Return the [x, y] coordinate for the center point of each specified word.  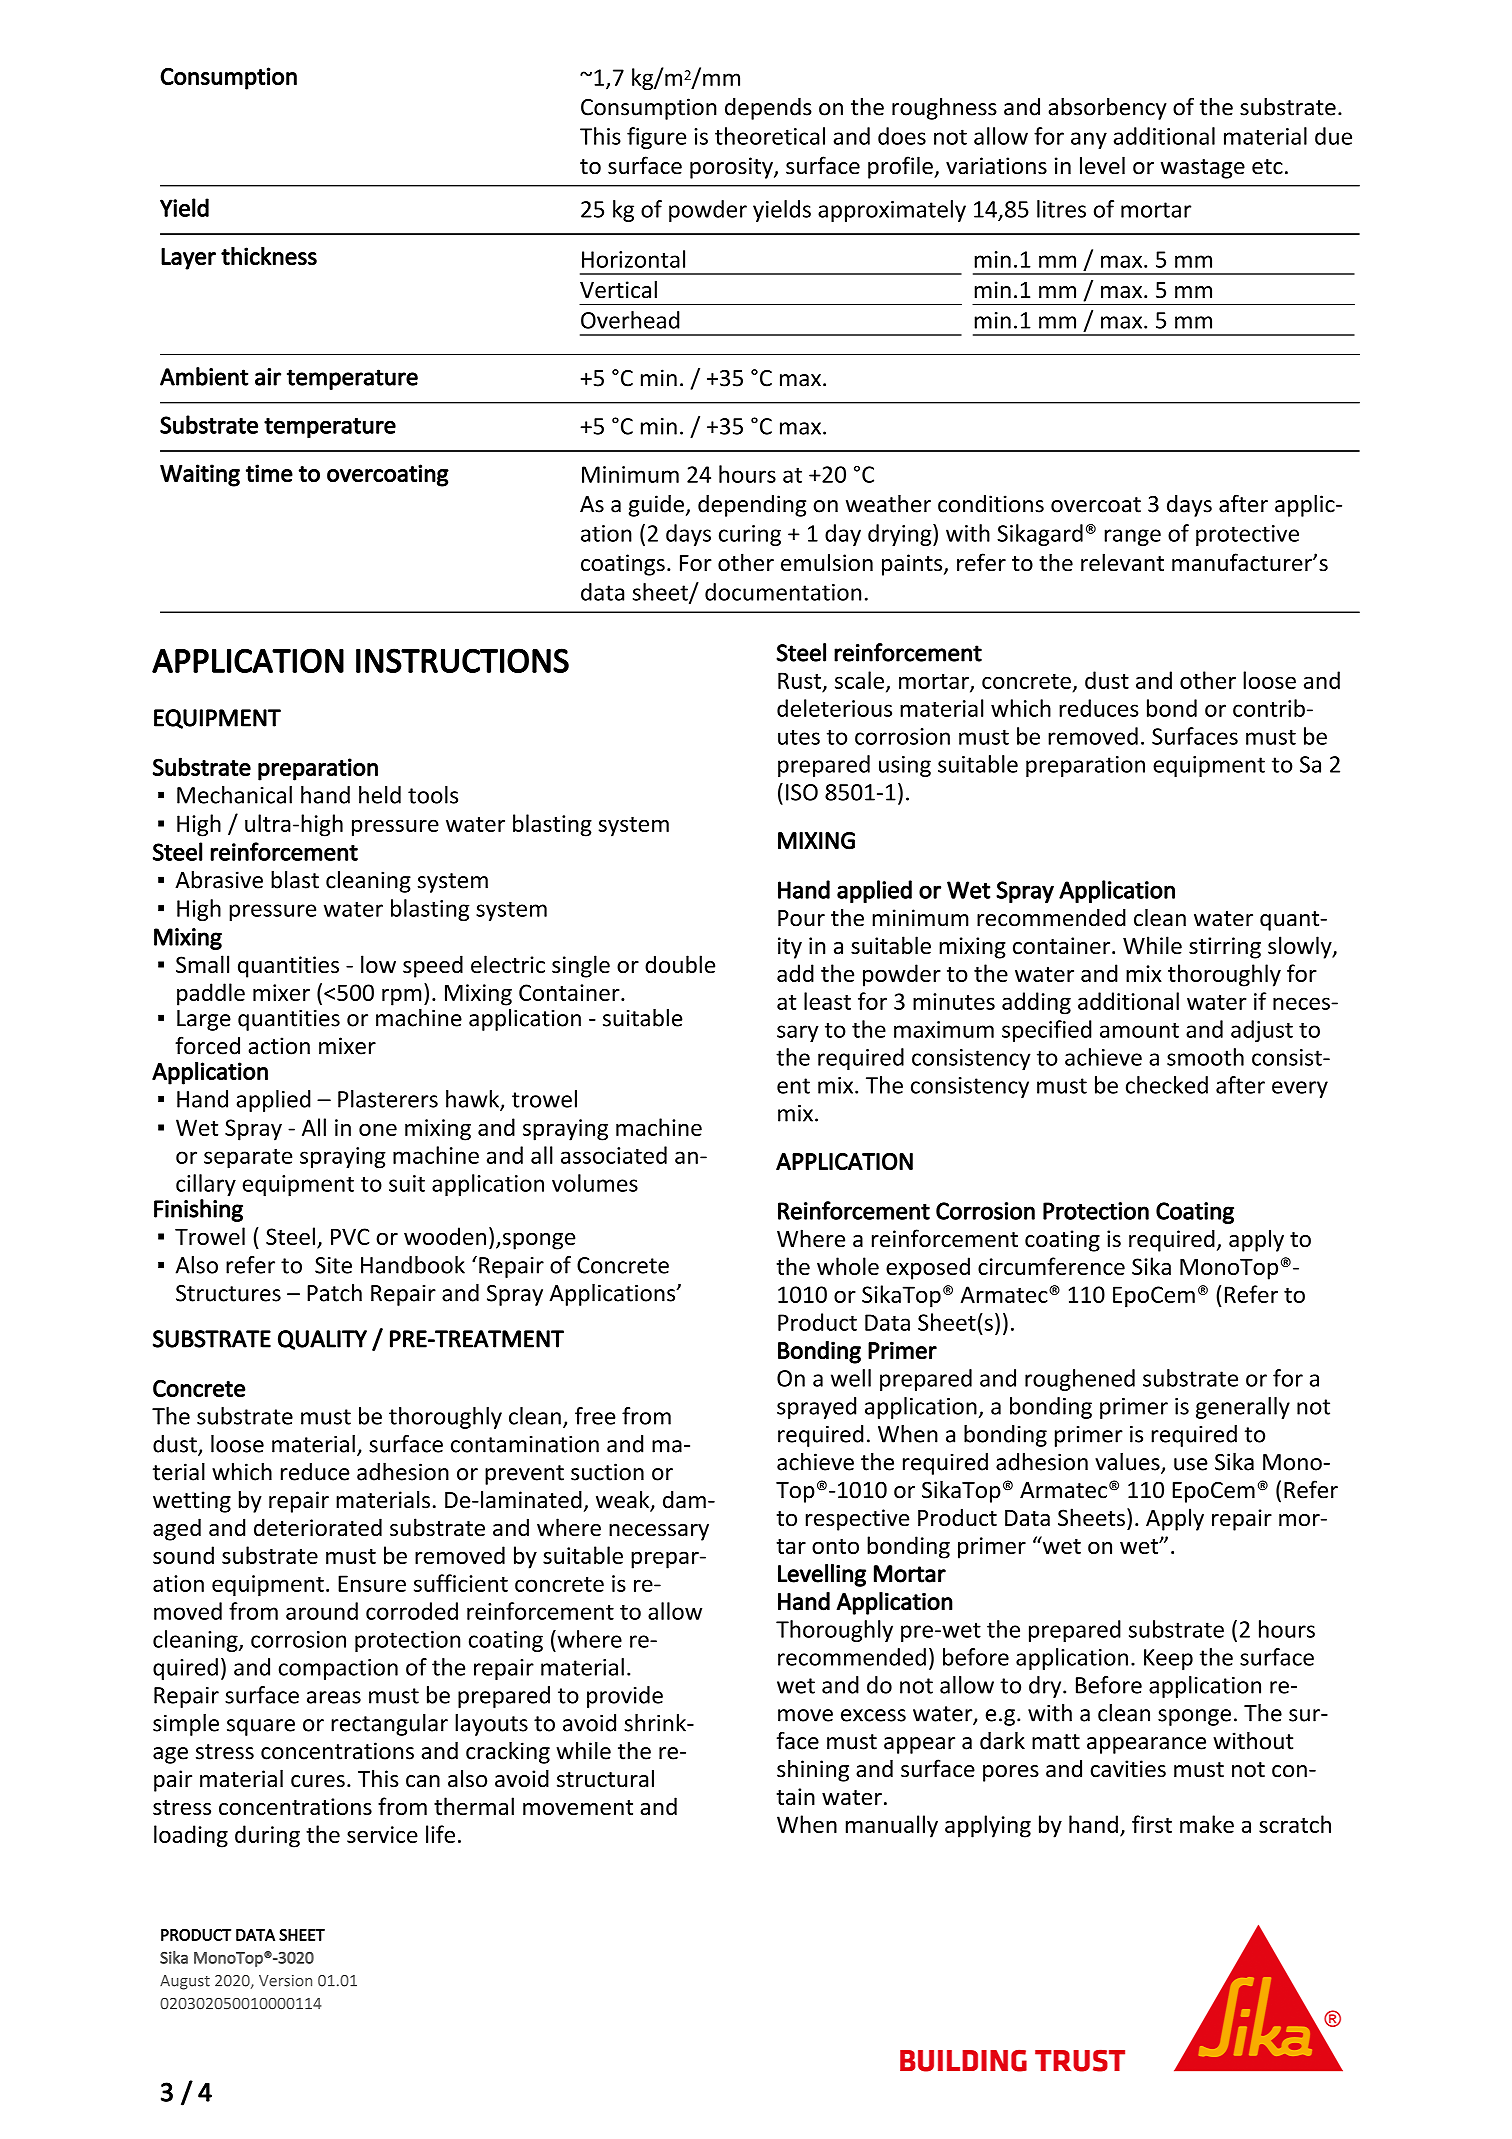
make [1207, 1824]
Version [285, 1981]
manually [892, 1826]
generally [1243, 1408]
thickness [269, 256]
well [851, 1378]
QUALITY [322, 1340]
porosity [732, 168]
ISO [802, 792]
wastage [1203, 169]
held [380, 795]
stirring [1225, 948]
